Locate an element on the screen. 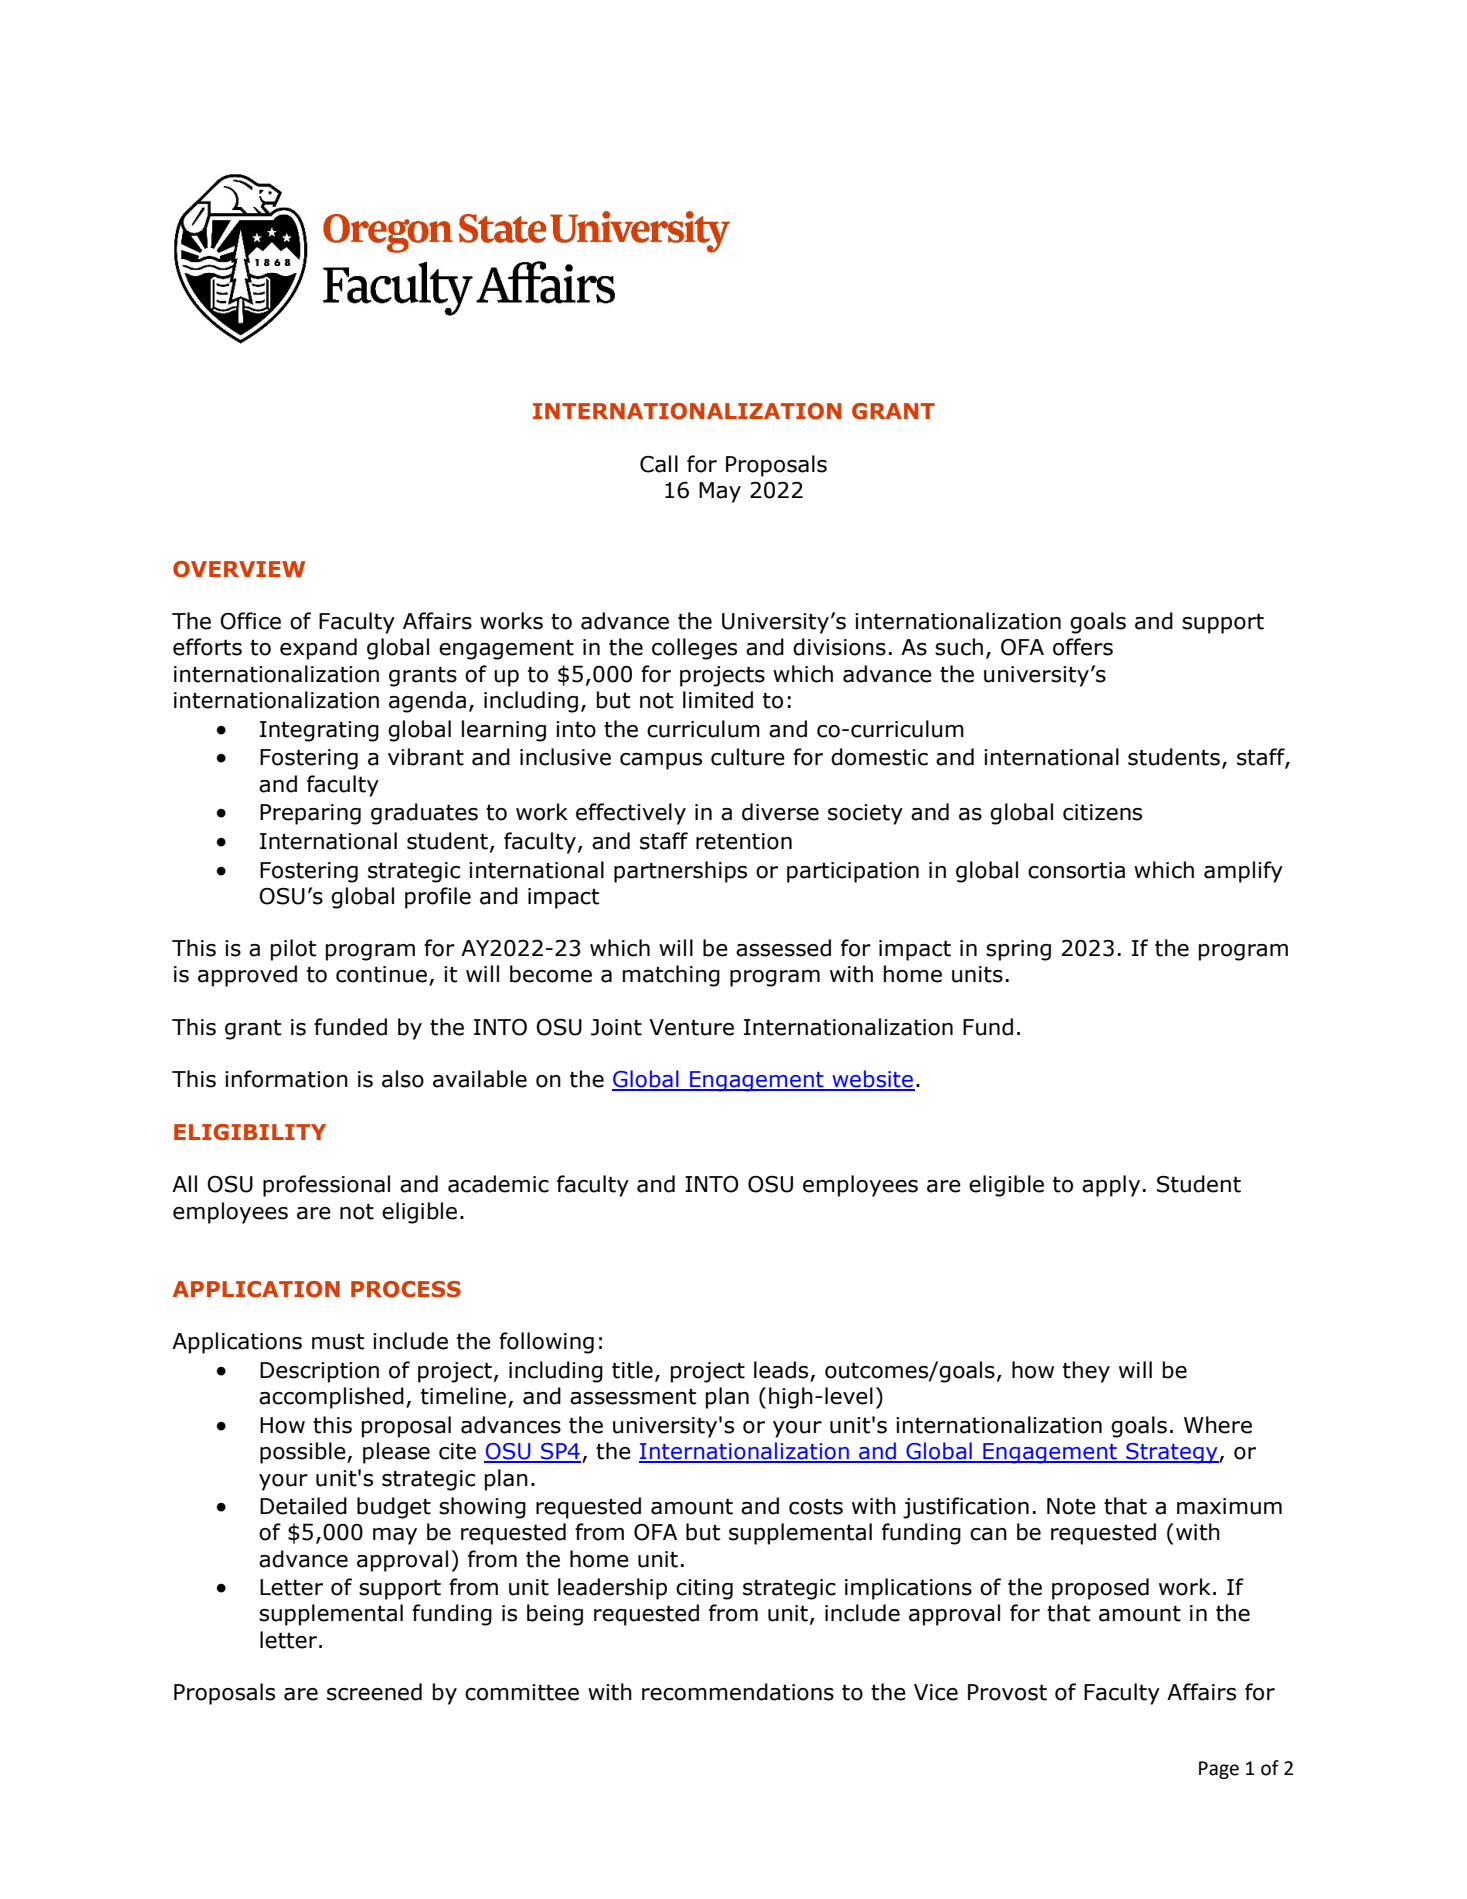  Call is located at coordinates (659, 464).
